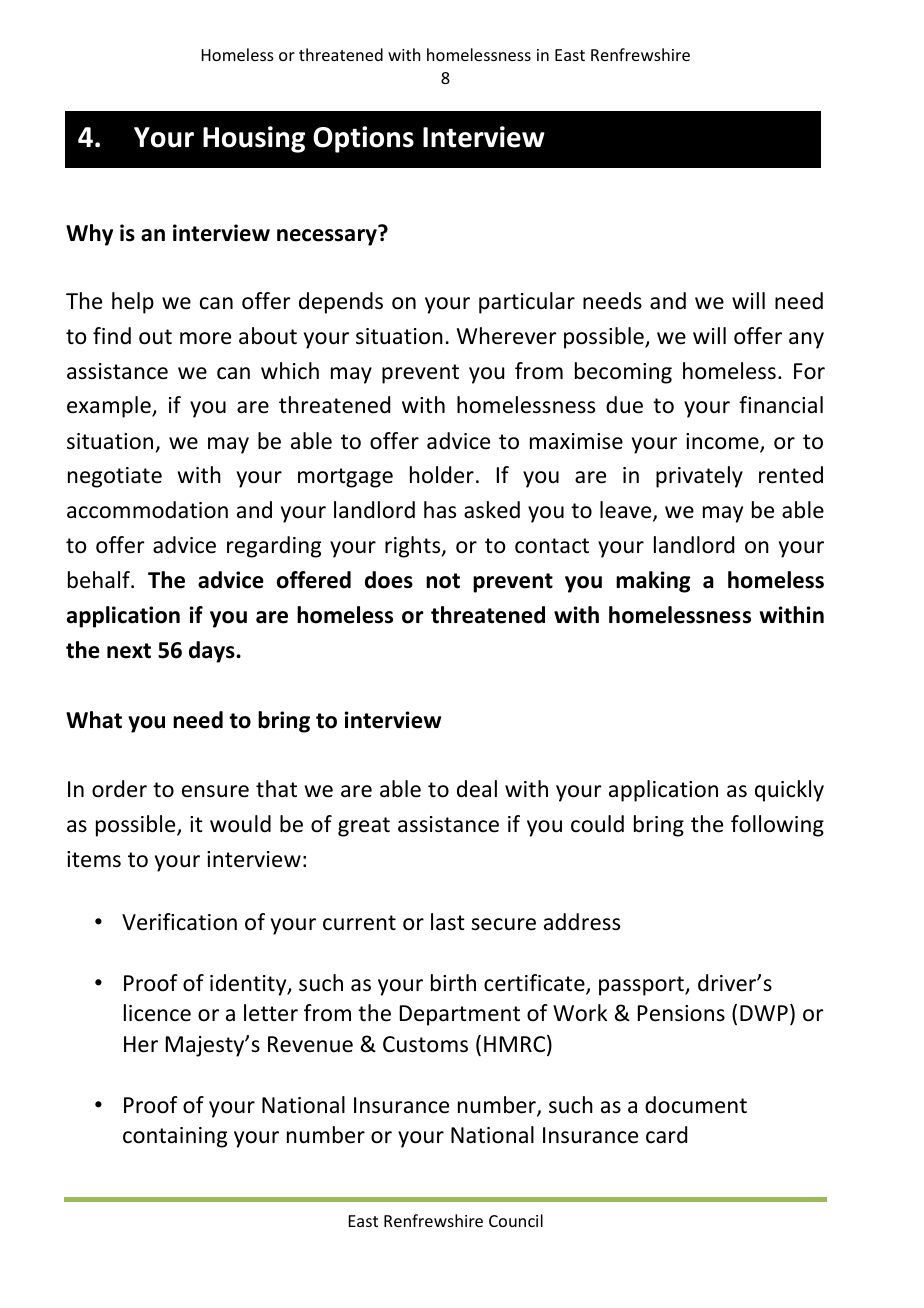 The width and height of the screenshot is (924, 1308). What do you see at coordinates (642, 986) in the screenshot?
I see `passport` at bounding box center [642, 986].
